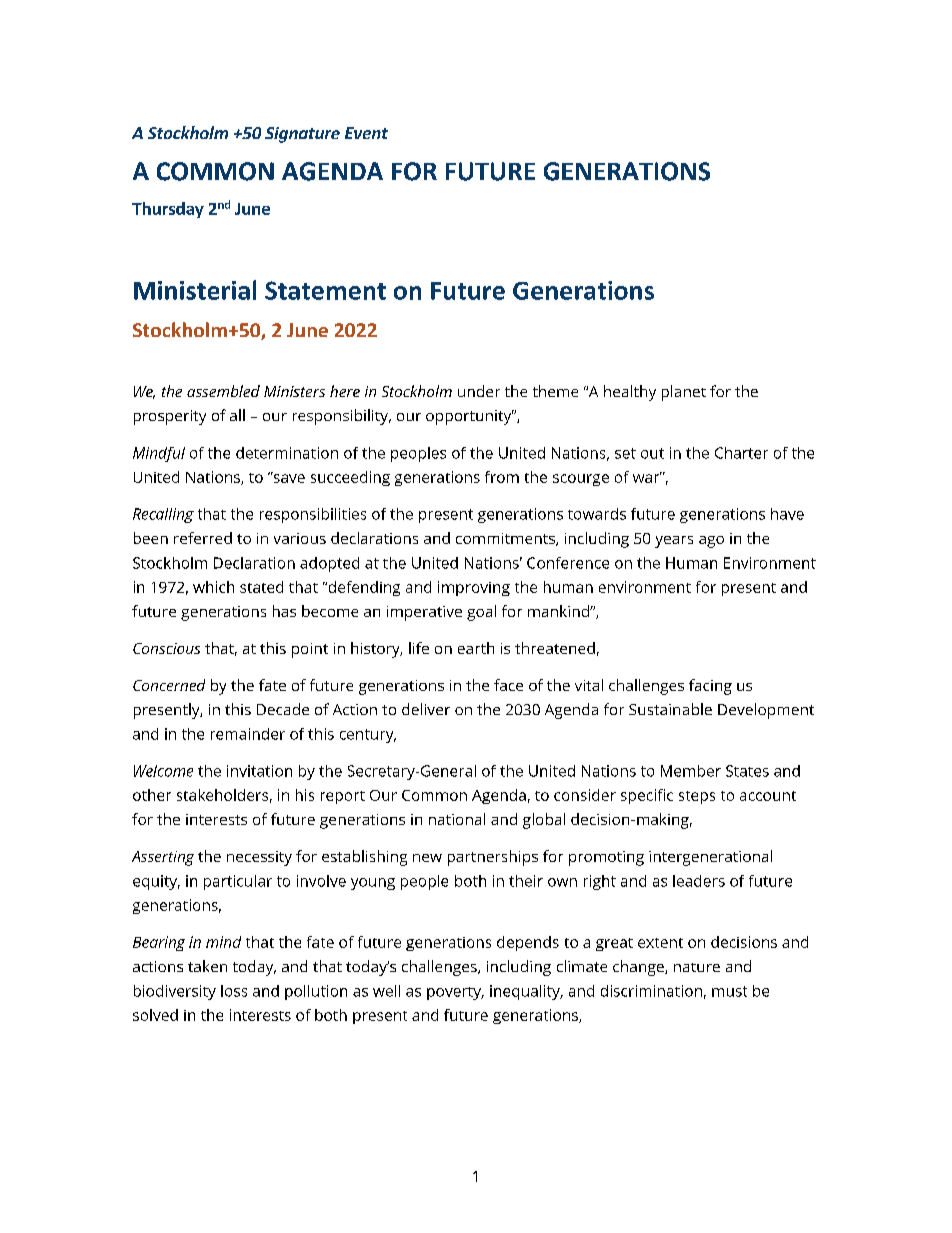  Describe the element at coordinates (455, 993) in the document. I see `poverty` at that location.
